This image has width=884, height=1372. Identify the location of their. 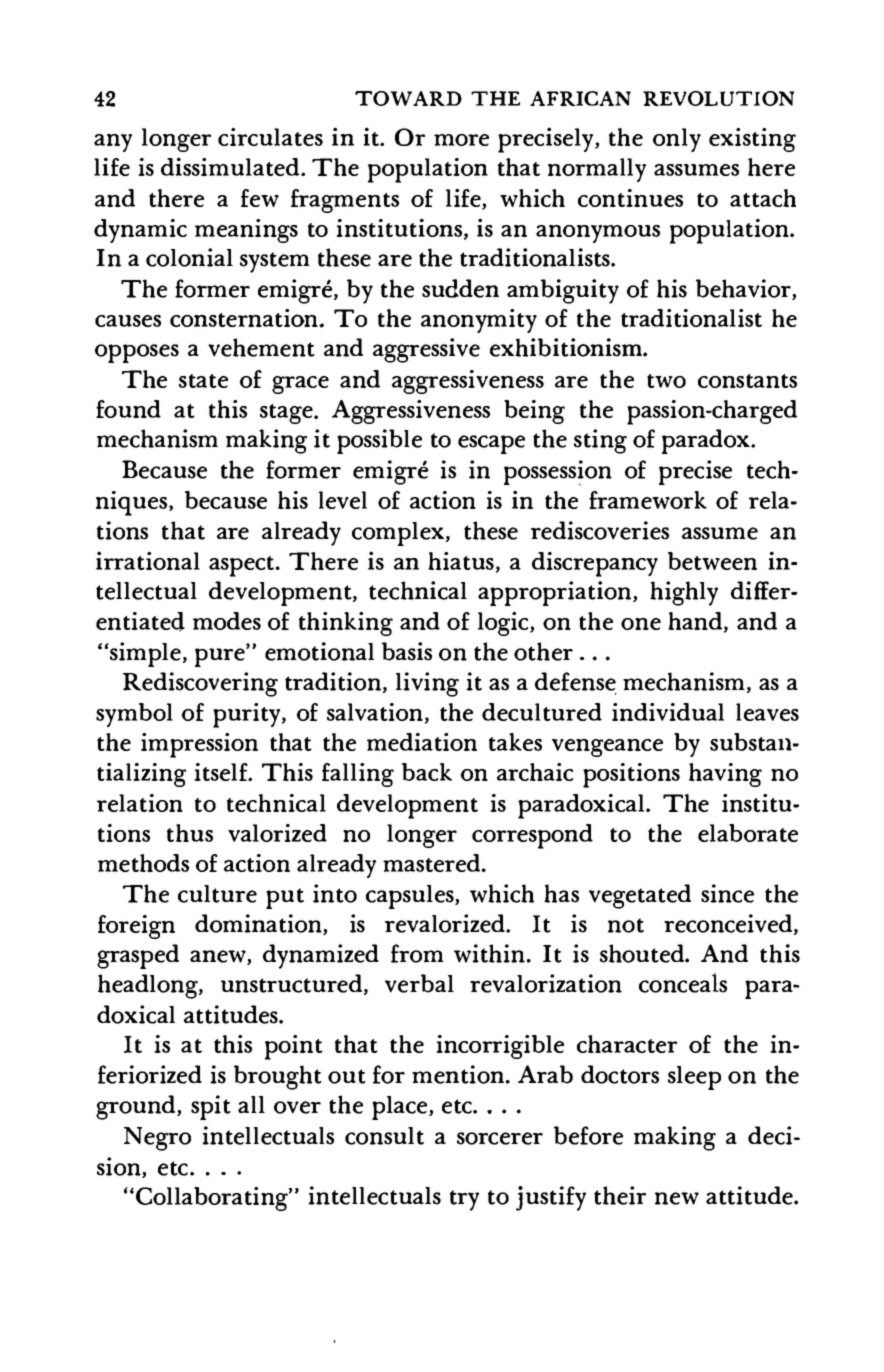
(620, 1195).
